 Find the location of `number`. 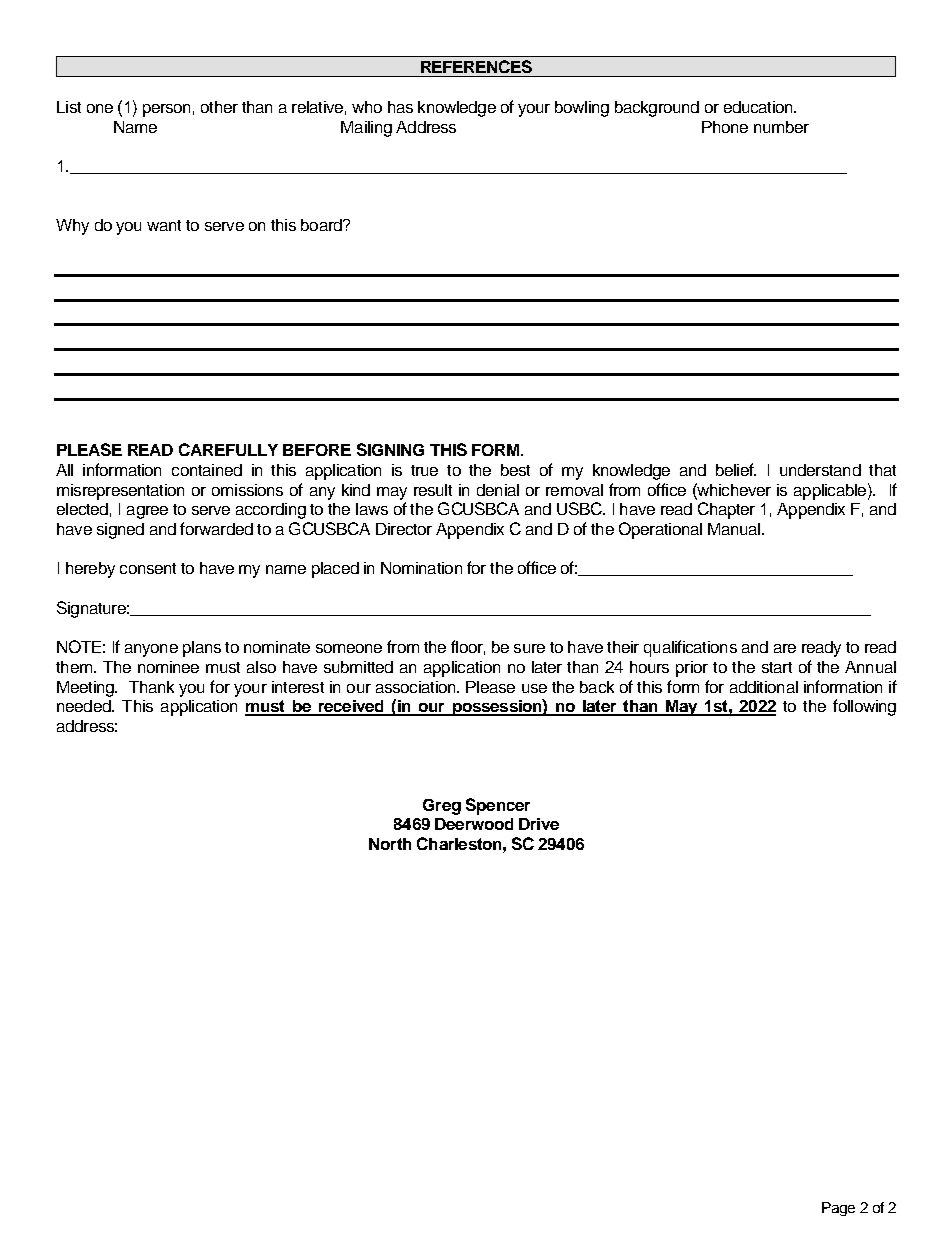

number is located at coordinates (781, 127).
